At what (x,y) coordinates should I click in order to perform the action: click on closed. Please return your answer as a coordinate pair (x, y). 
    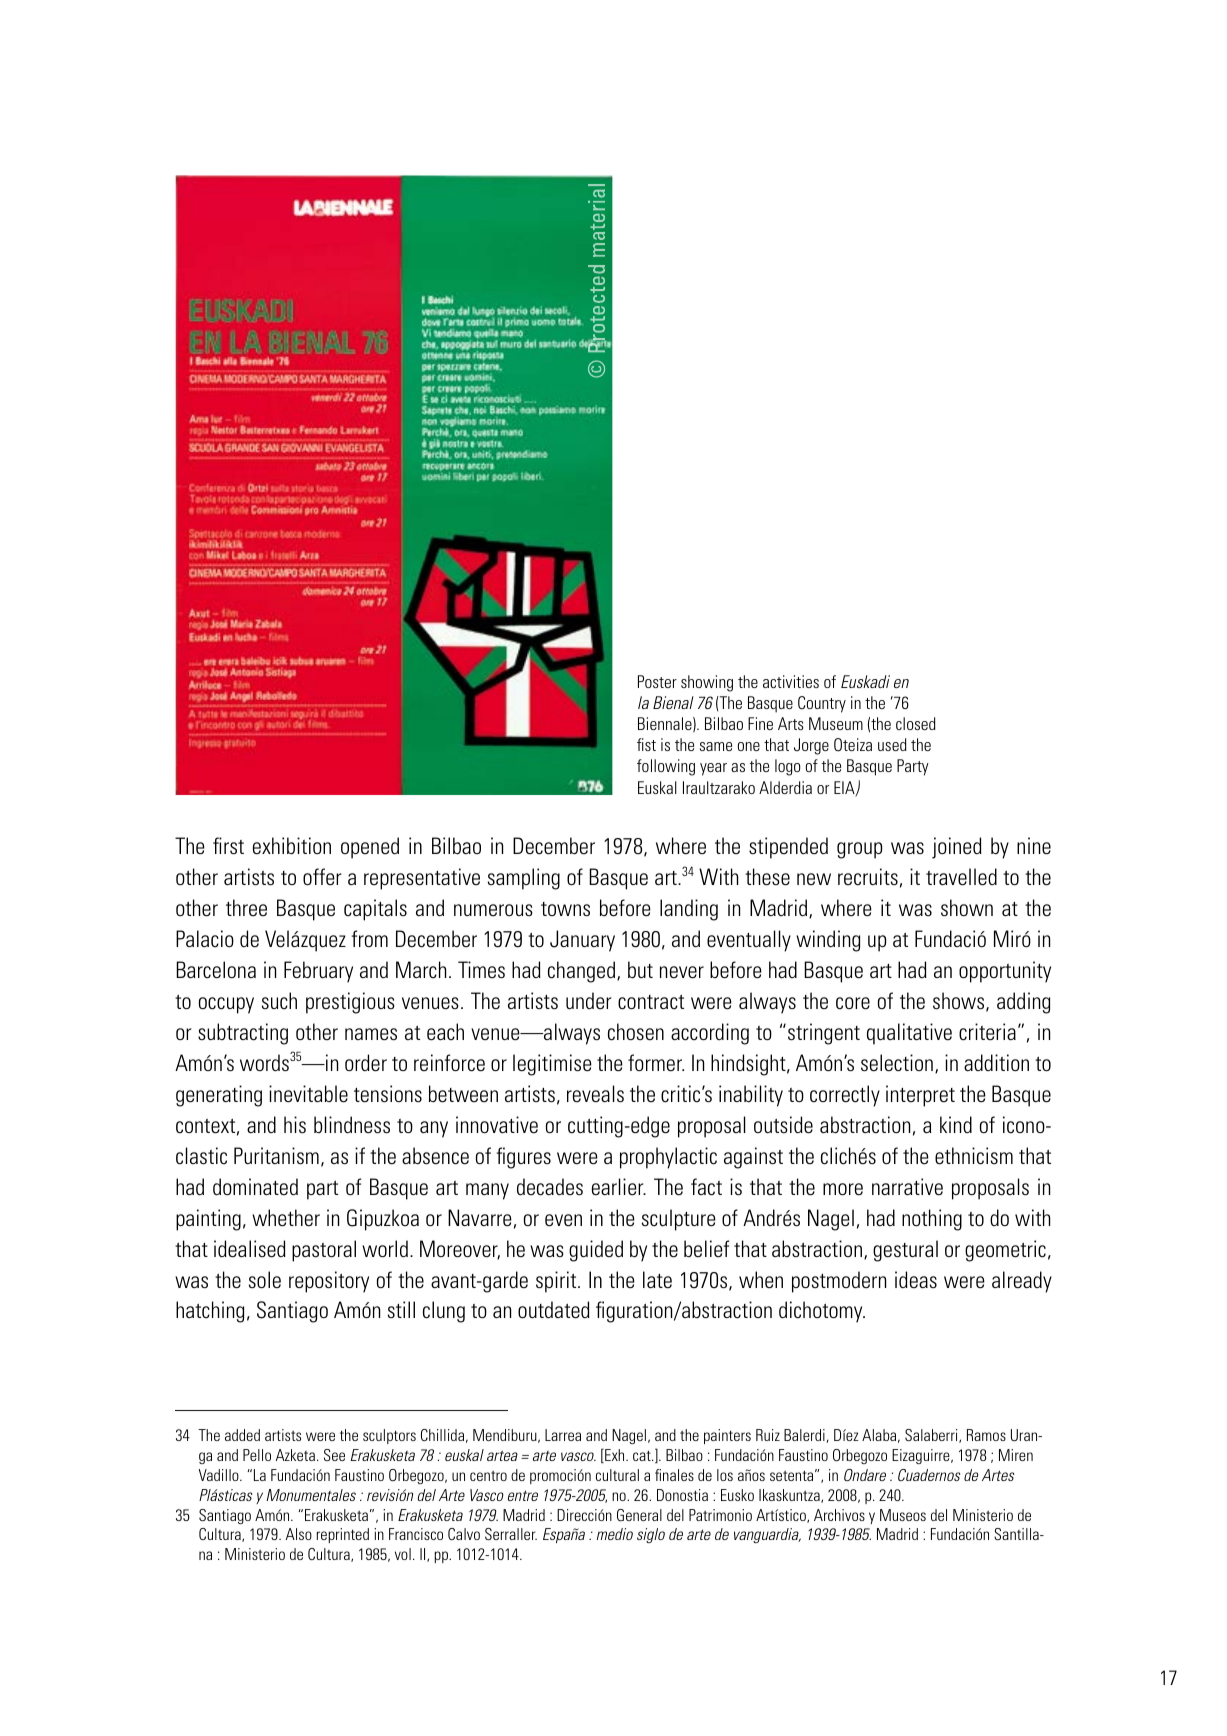
    Looking at the image, I should click on (916, 723).
